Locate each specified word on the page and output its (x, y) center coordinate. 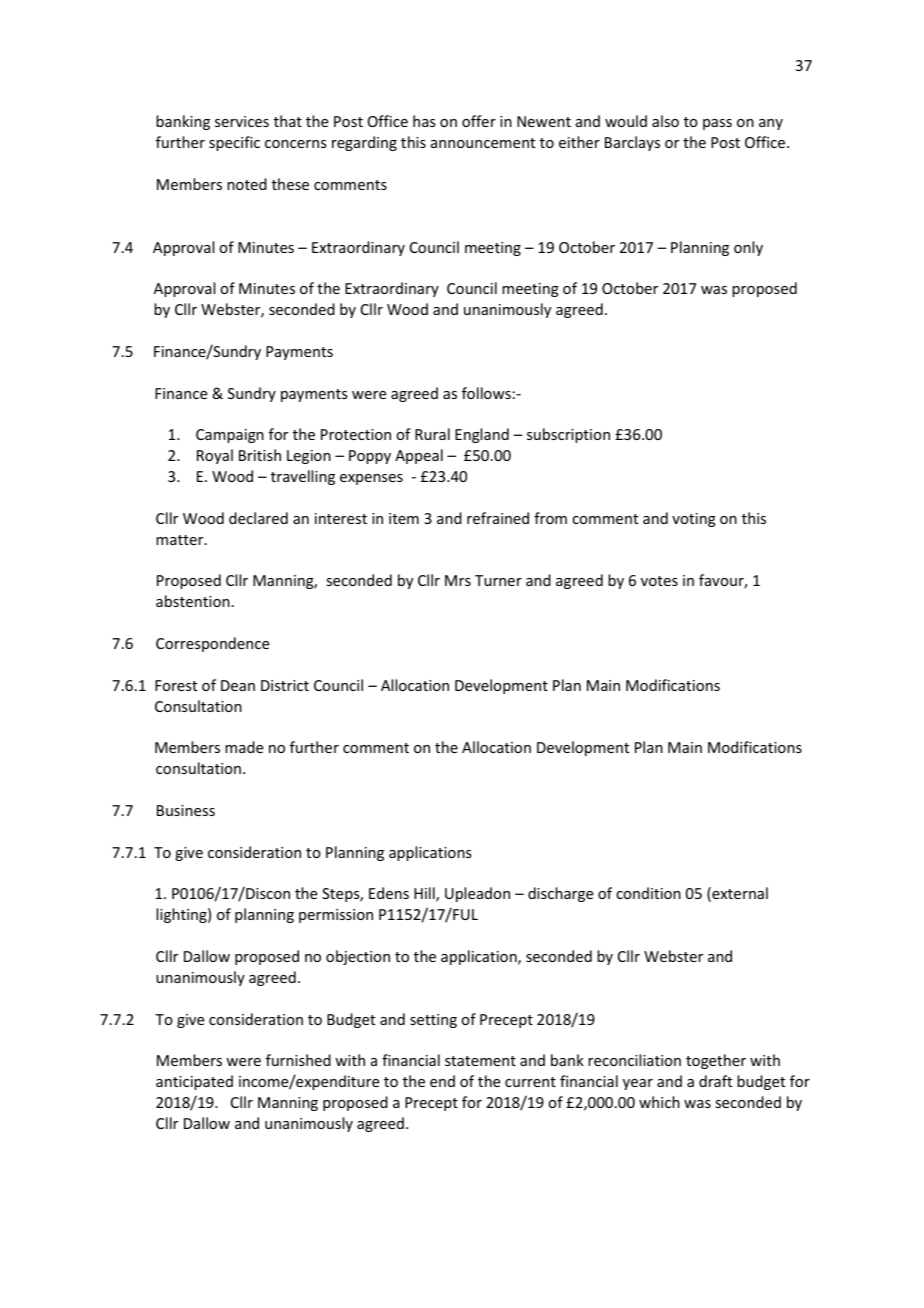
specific (234, 143)
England (482, 435)
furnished (298, 1060)
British (260, 455)
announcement (483, 143)
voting (694, 520)
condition (648, 893)
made (244, 747)
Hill (425, 894)
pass (717, 124)
